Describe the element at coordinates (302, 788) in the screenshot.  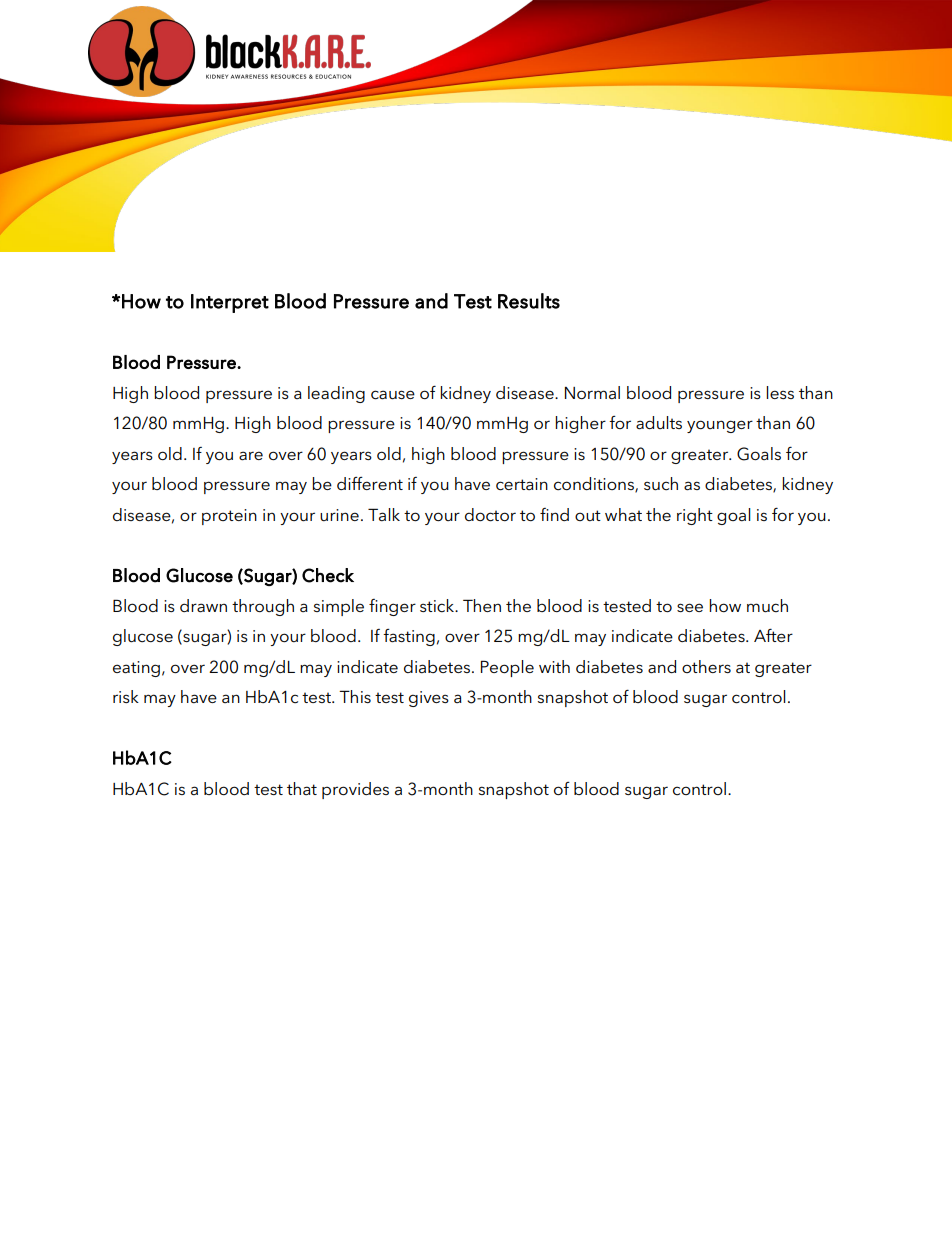
I see `that` at that location.
